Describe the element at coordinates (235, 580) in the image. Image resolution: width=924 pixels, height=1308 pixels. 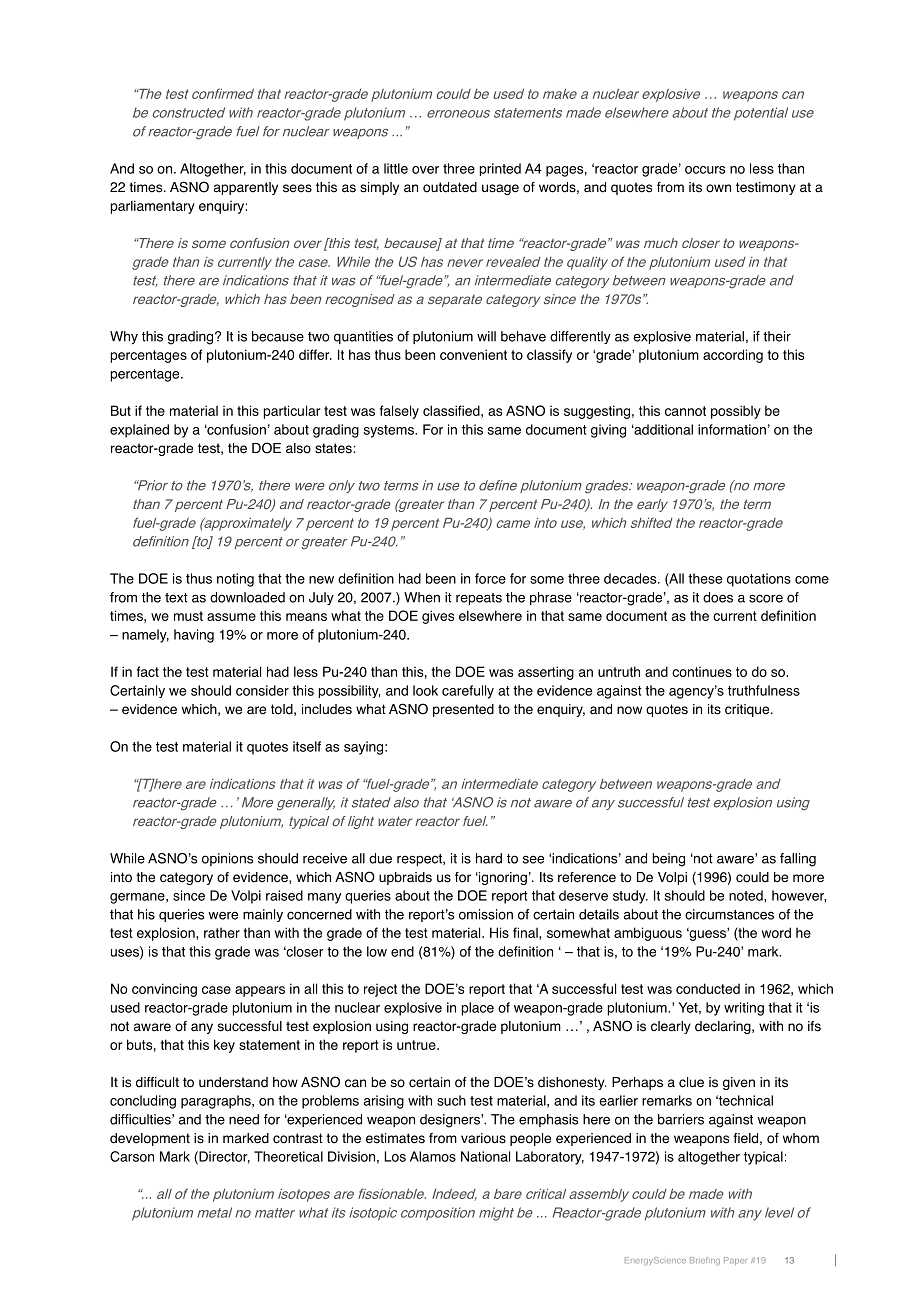
I see `noting` at that location.
